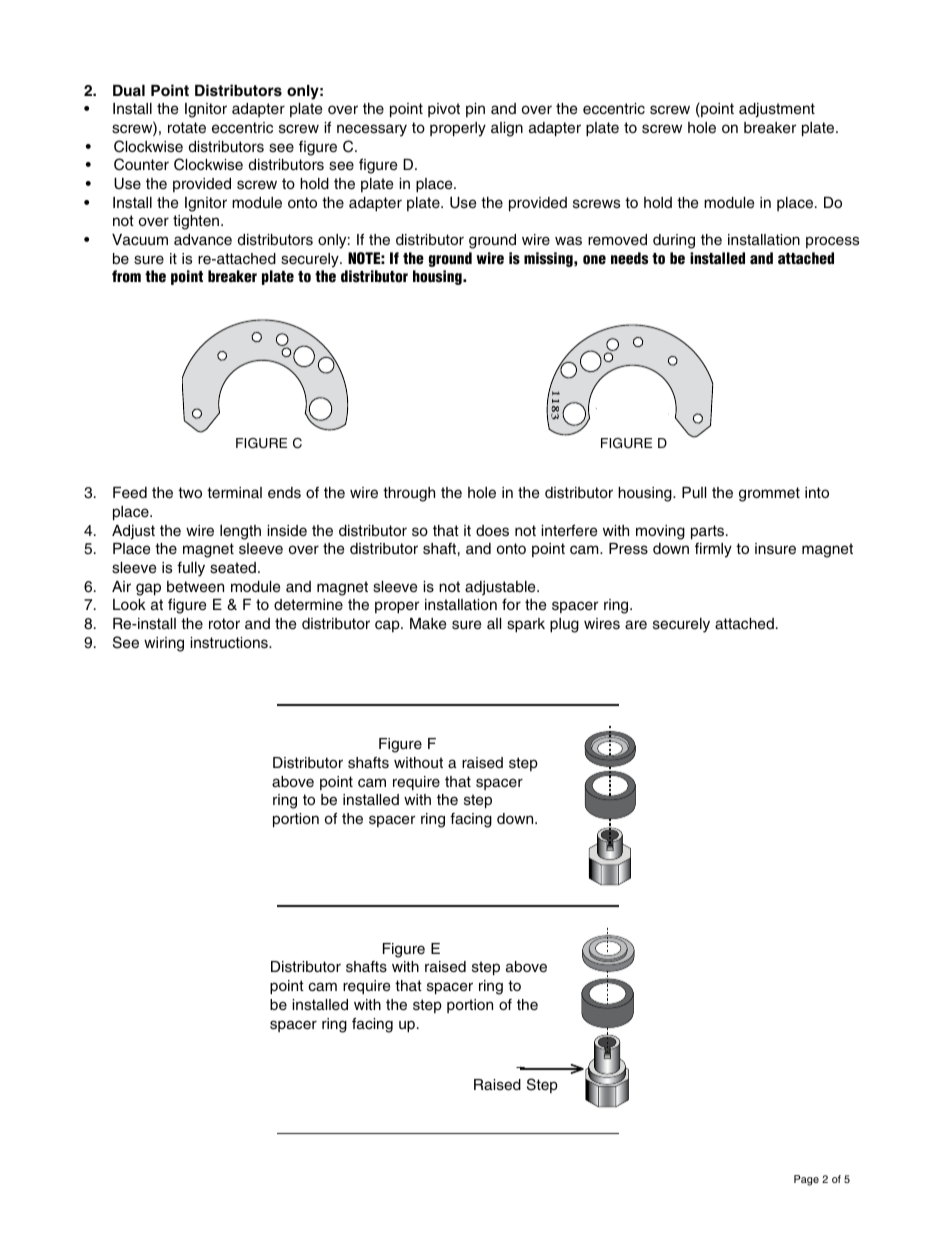 This image has height=1233, width=952. What do you see at coordinates (475, 110) in the image?
I see `pin` at bounding box center [475, 110].
